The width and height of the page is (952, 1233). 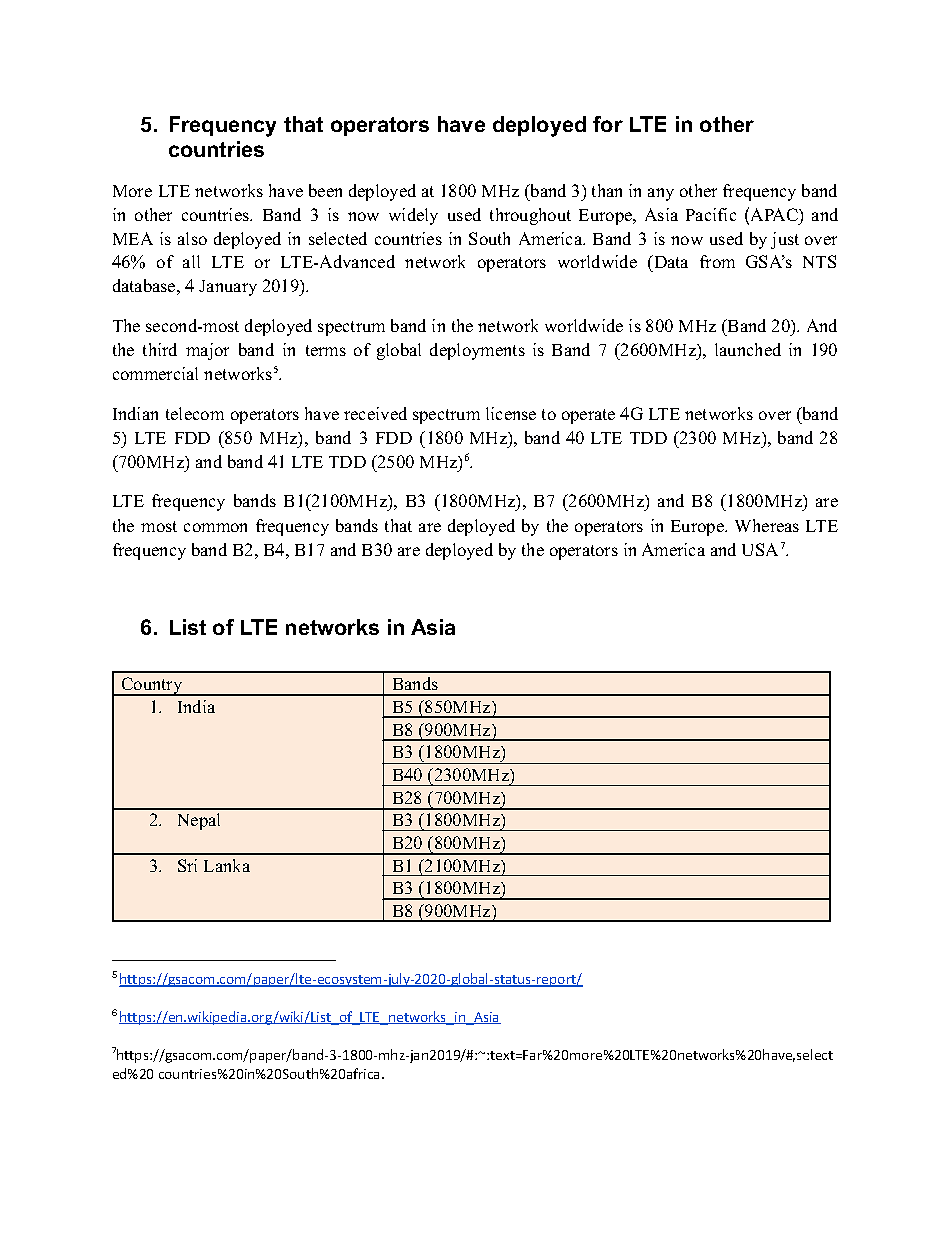 I want to click on license, so click(x=511, y=413).
